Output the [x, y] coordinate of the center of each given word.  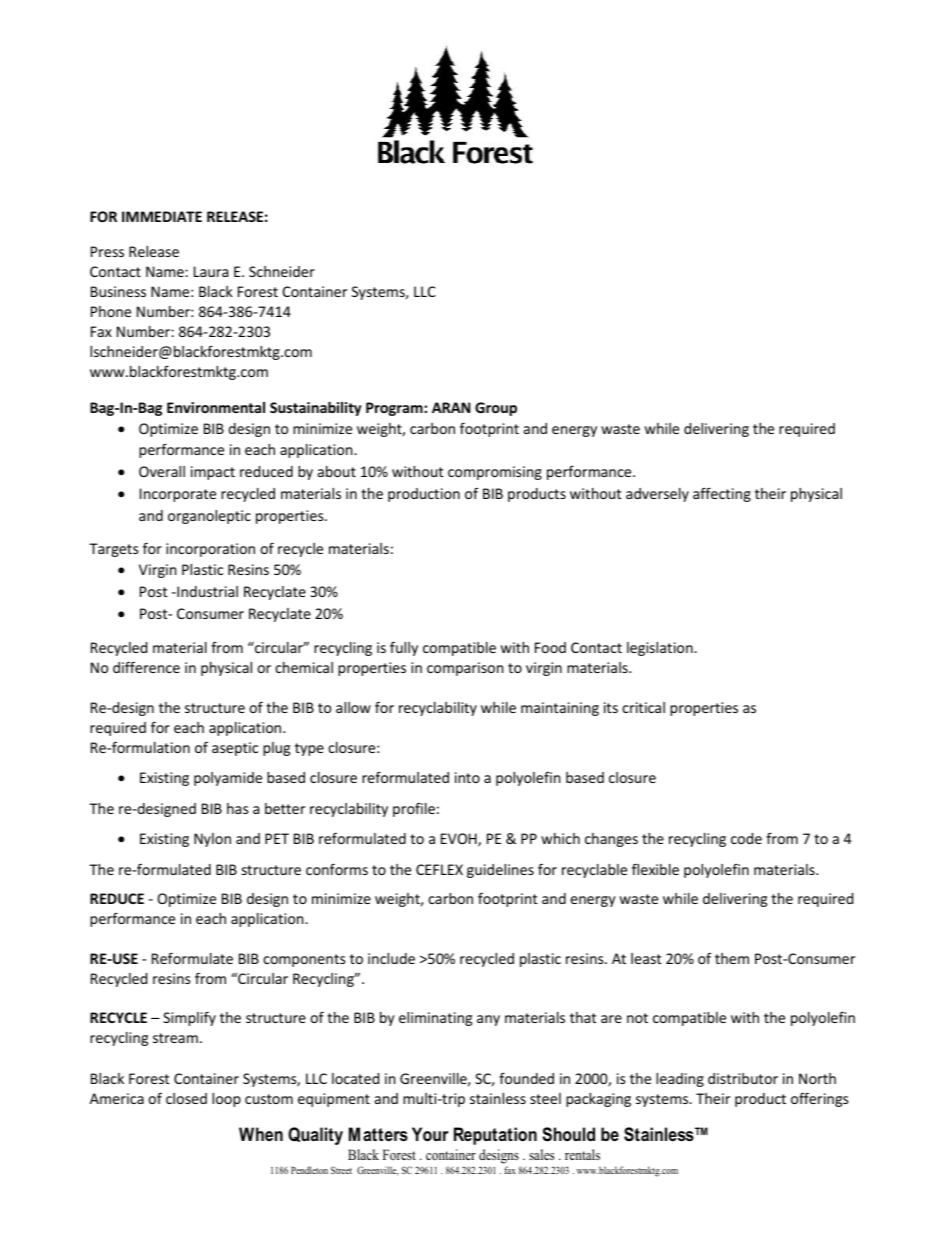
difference [146, 667]
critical [643, 707]
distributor [743, 1078]
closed [186, 1098]
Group [496, 409]
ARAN [451, 407]
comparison [465, 669]
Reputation [495, 1136]
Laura [211, 271]
